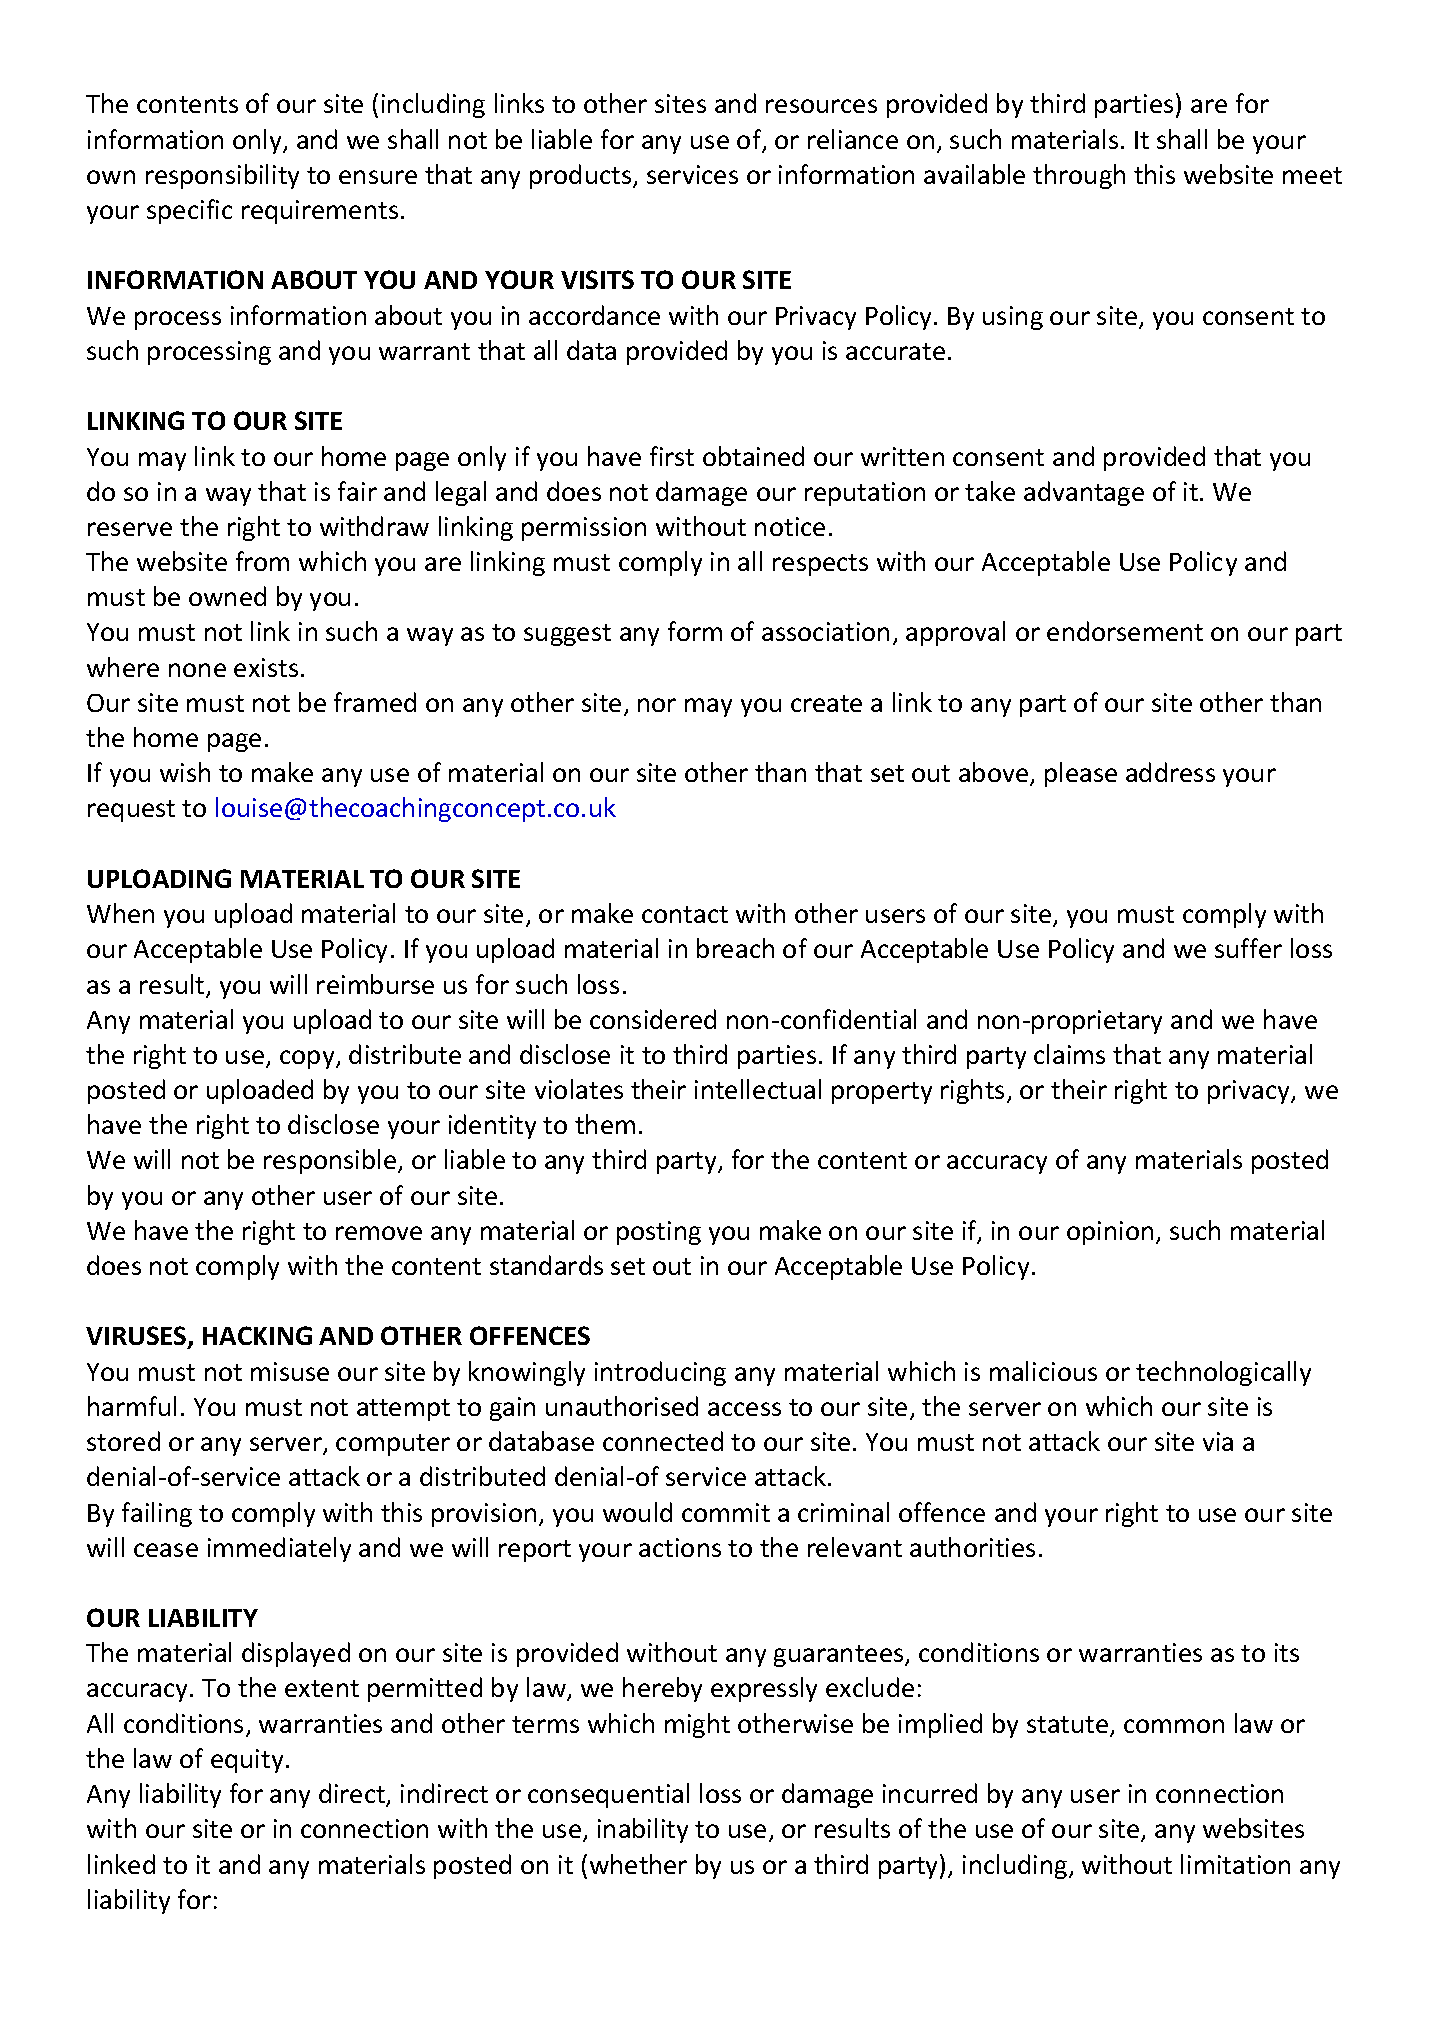 This page has height=2023, width=1430. I want to click on suffer, so click(1248, 948).
